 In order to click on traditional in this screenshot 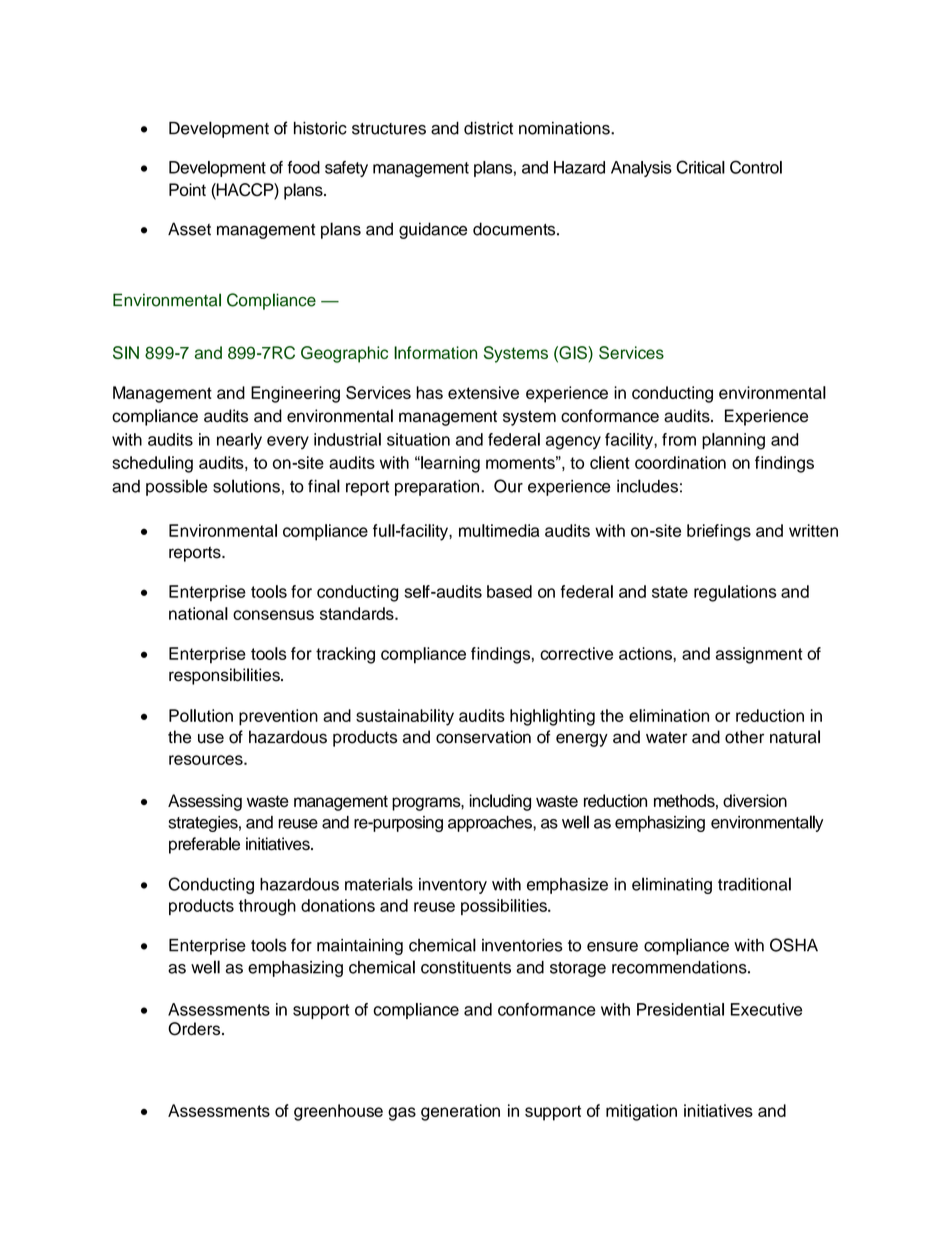, I will do `click(754, 884)`.
